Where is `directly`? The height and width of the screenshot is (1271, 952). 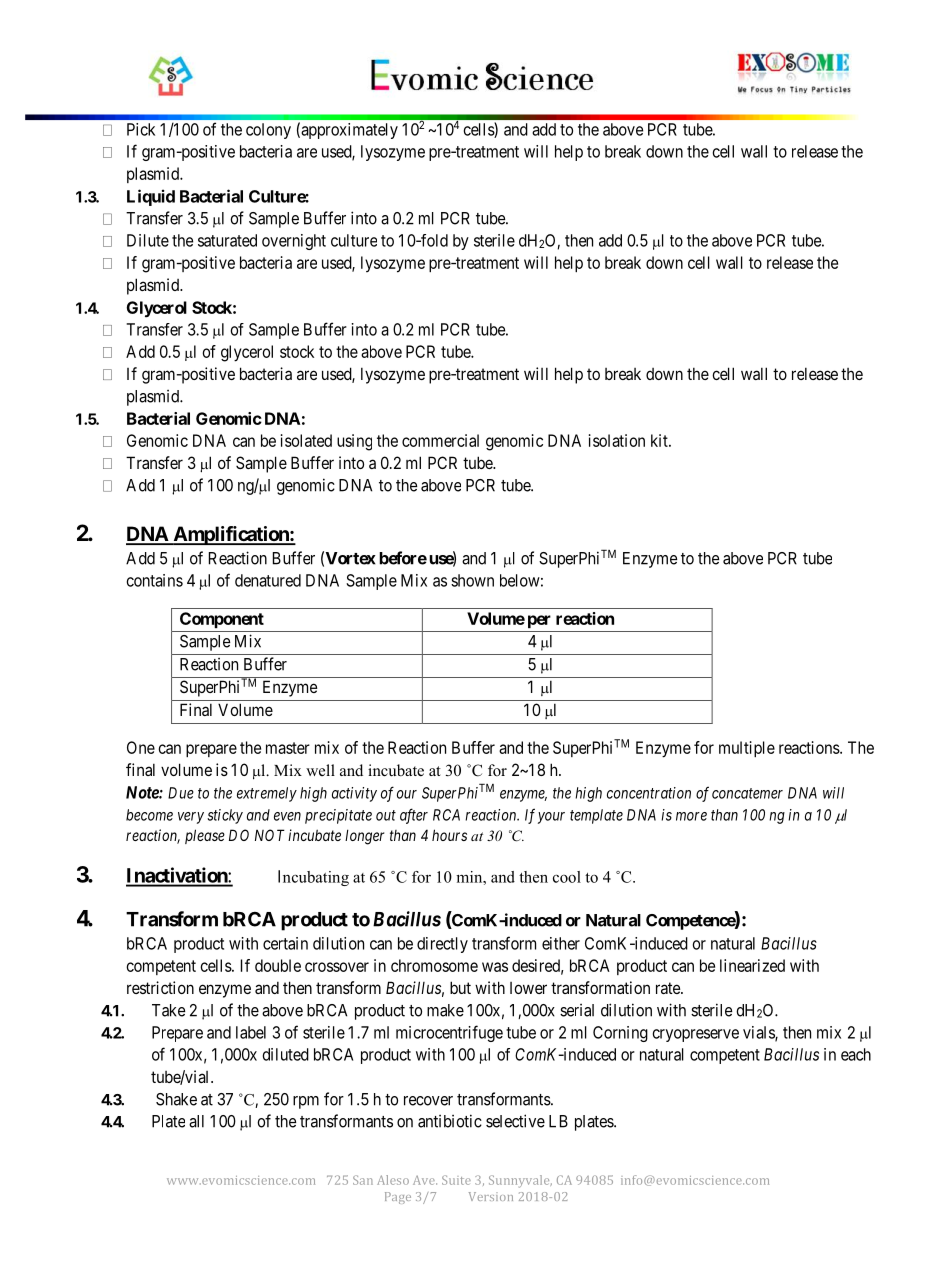 directly is located at coordinates (442, 945).
